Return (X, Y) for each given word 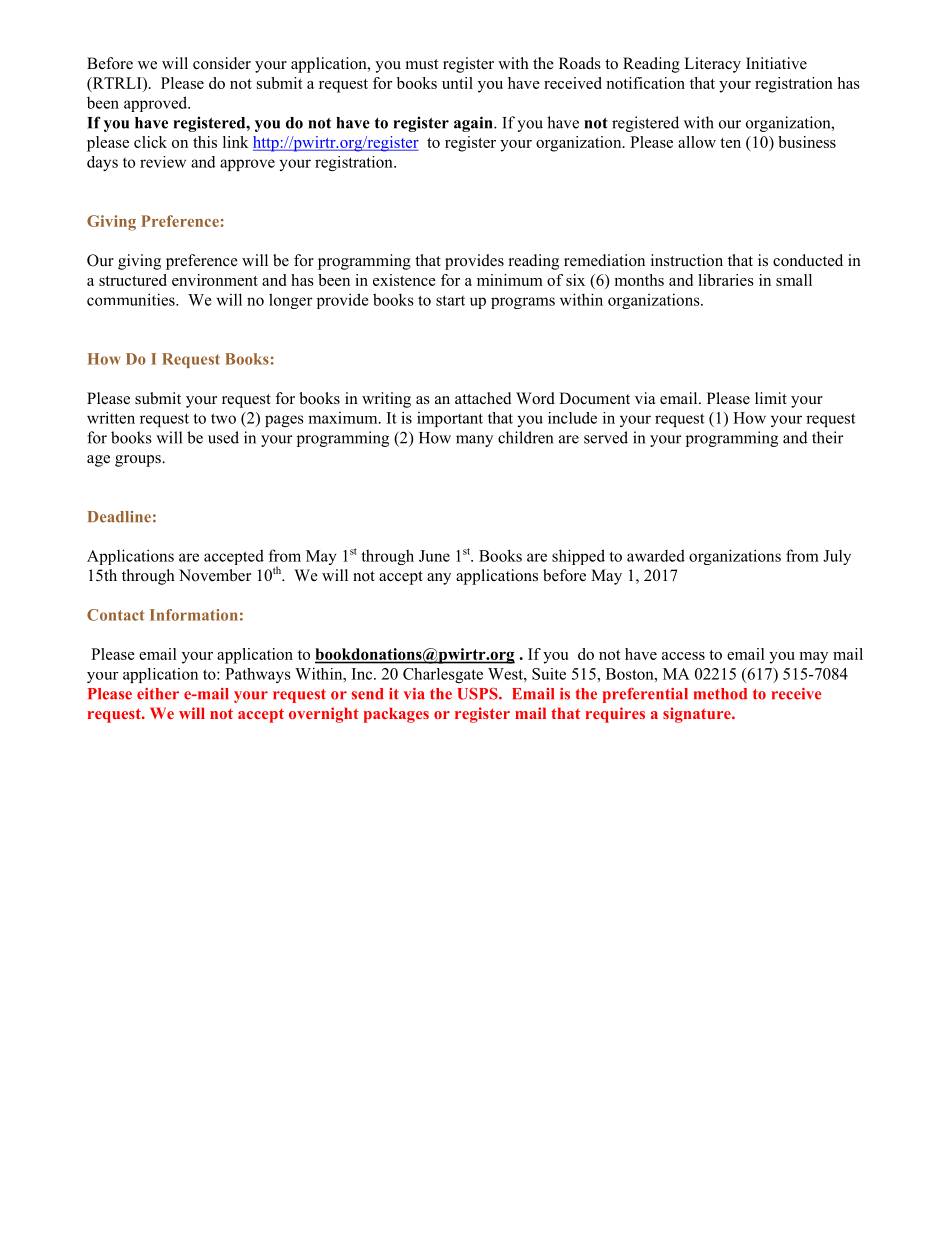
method (720, 694)
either (158, 694)
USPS (478, 694)
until (457, 83)
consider (222, 63)
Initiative (776, 63)
